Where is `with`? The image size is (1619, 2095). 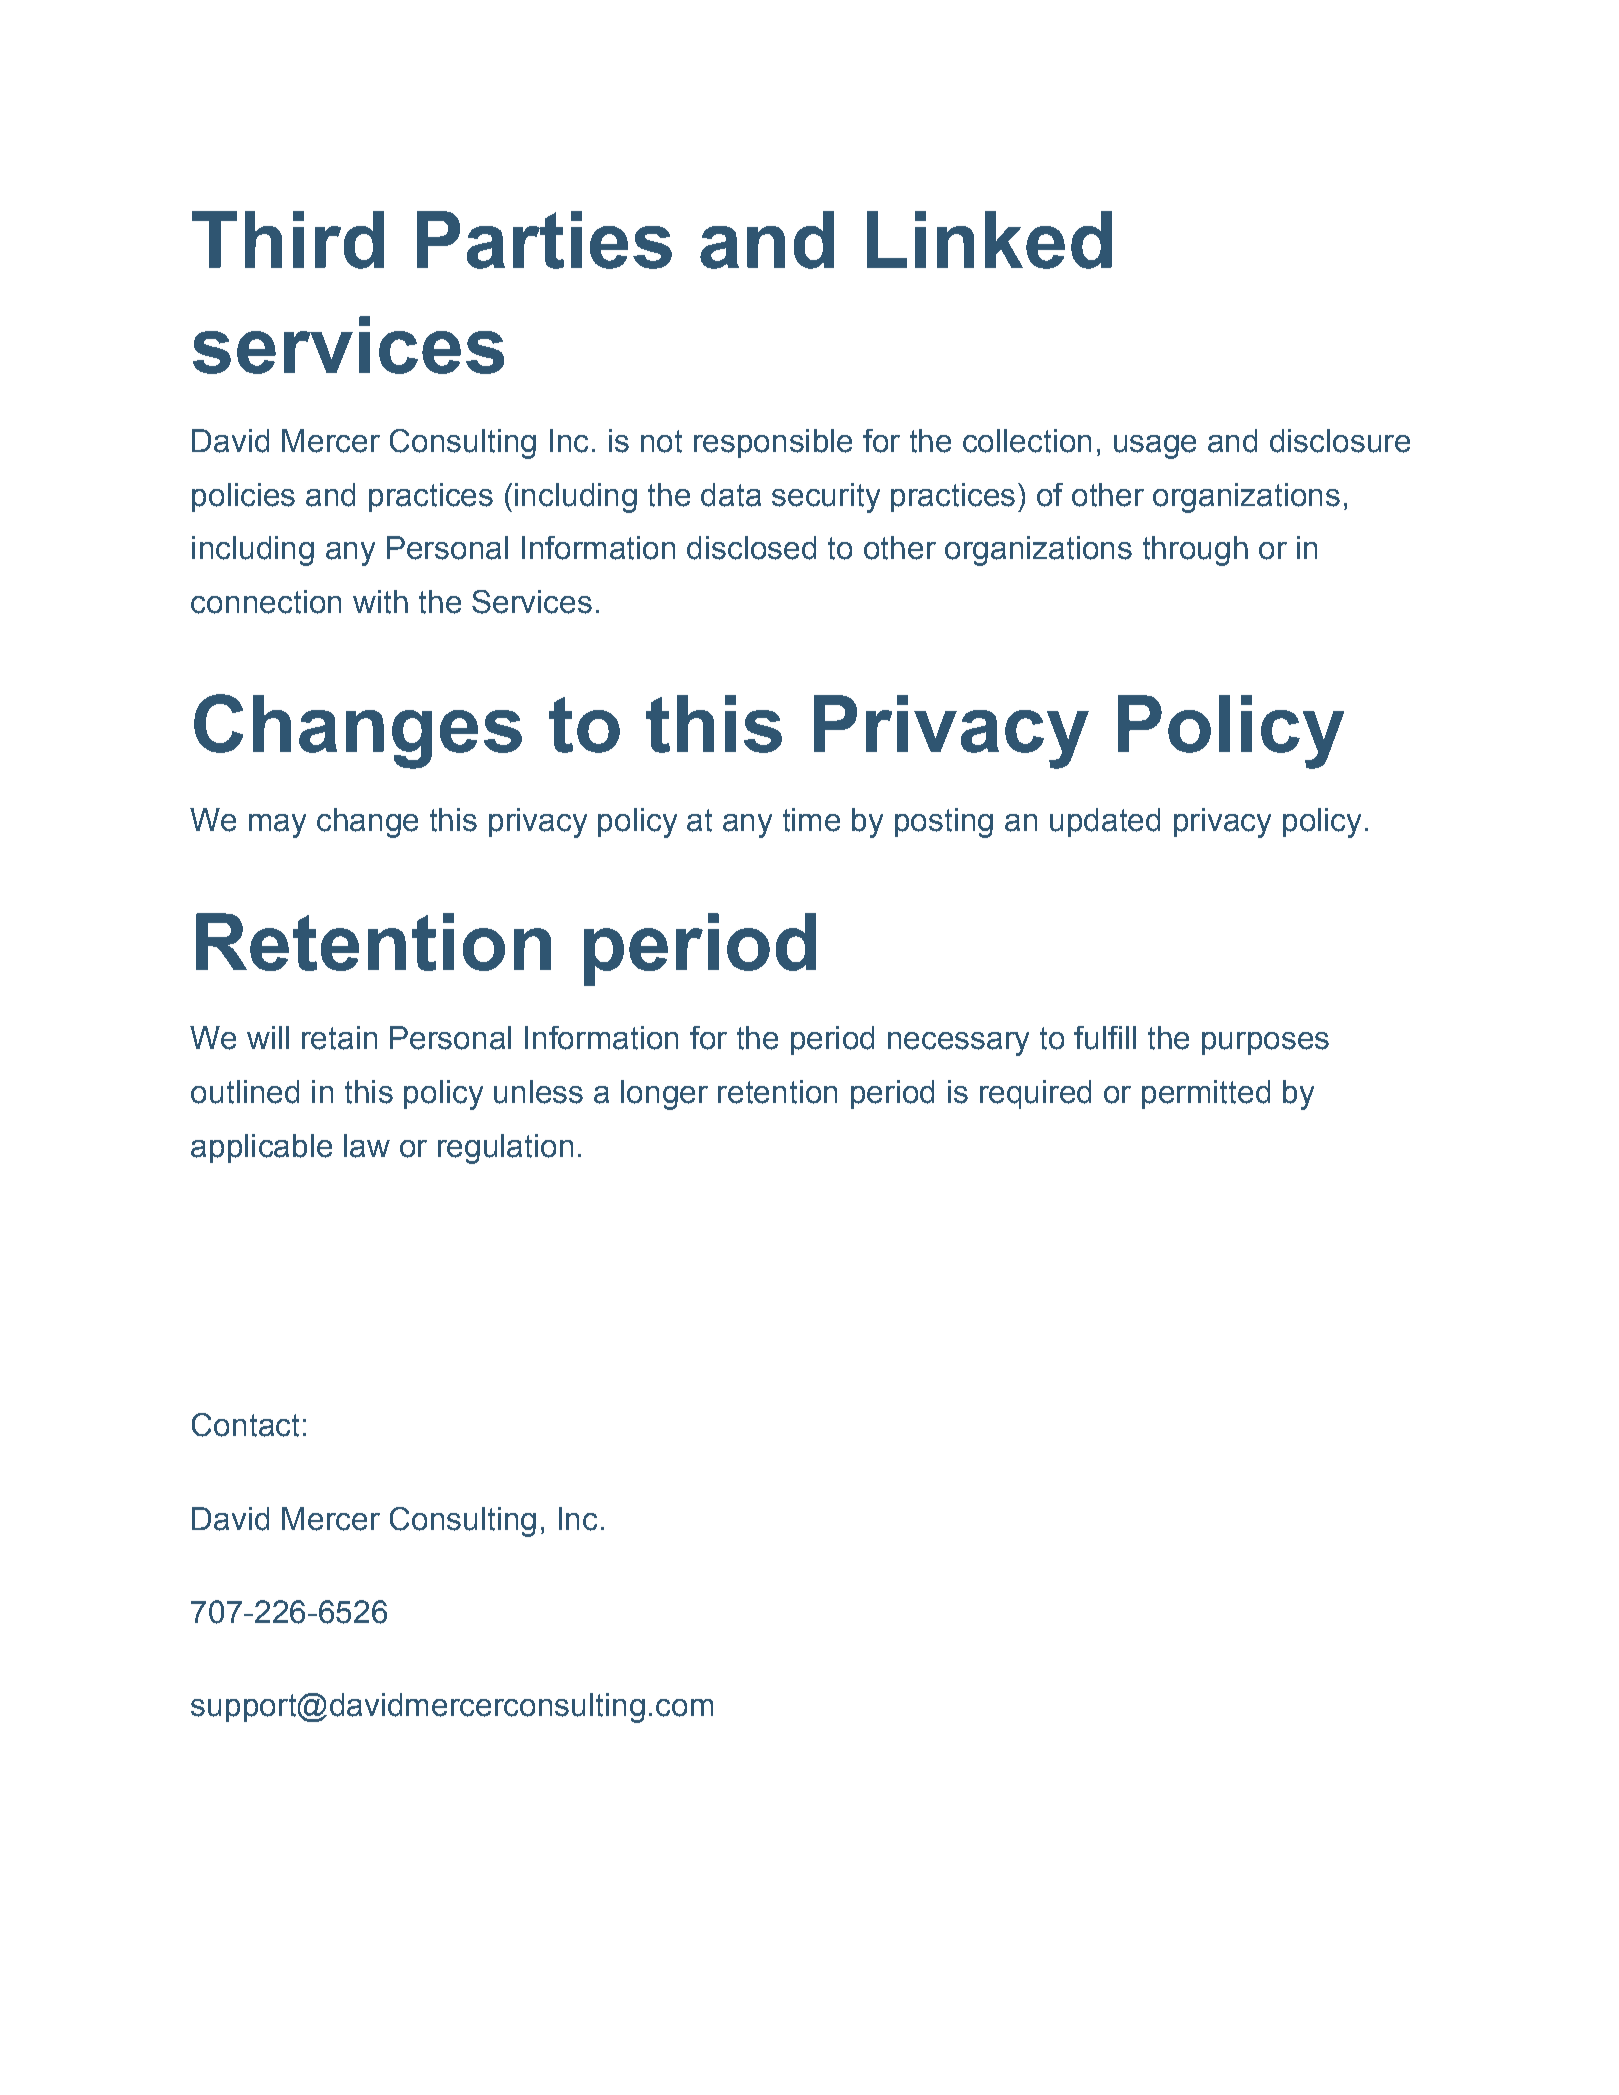 with is located at coordinates (380, 602).
